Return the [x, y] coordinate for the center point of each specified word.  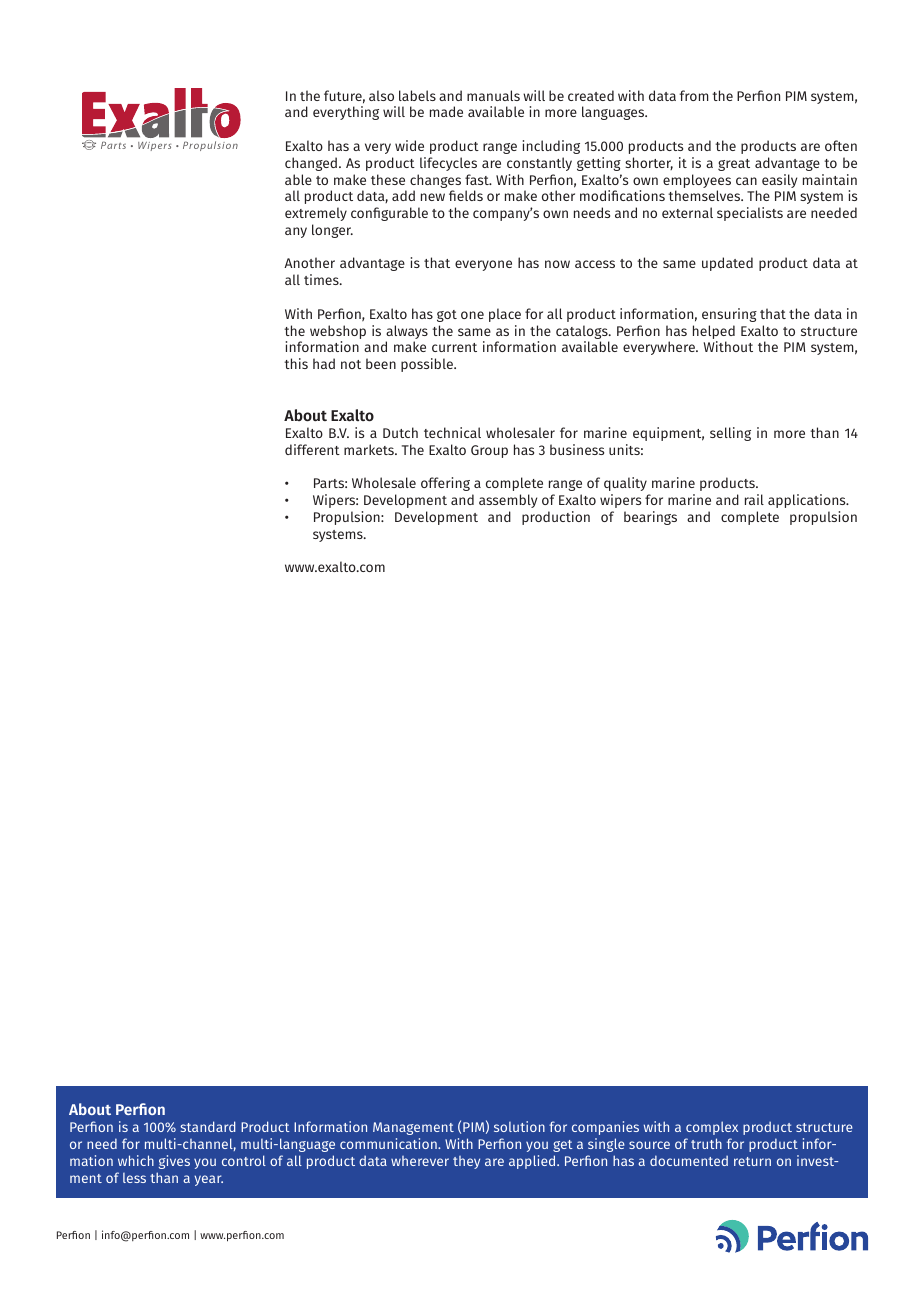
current [454, 347]
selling [730, 434]
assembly [508, 501]
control [244, 1160]
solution [519, 1126]
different [312, 449]
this [296, 363]
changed [311, 164]
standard [208, 1126]
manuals [493, 95]
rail [754, 499]
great [734, 165]
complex [712, 1128]
